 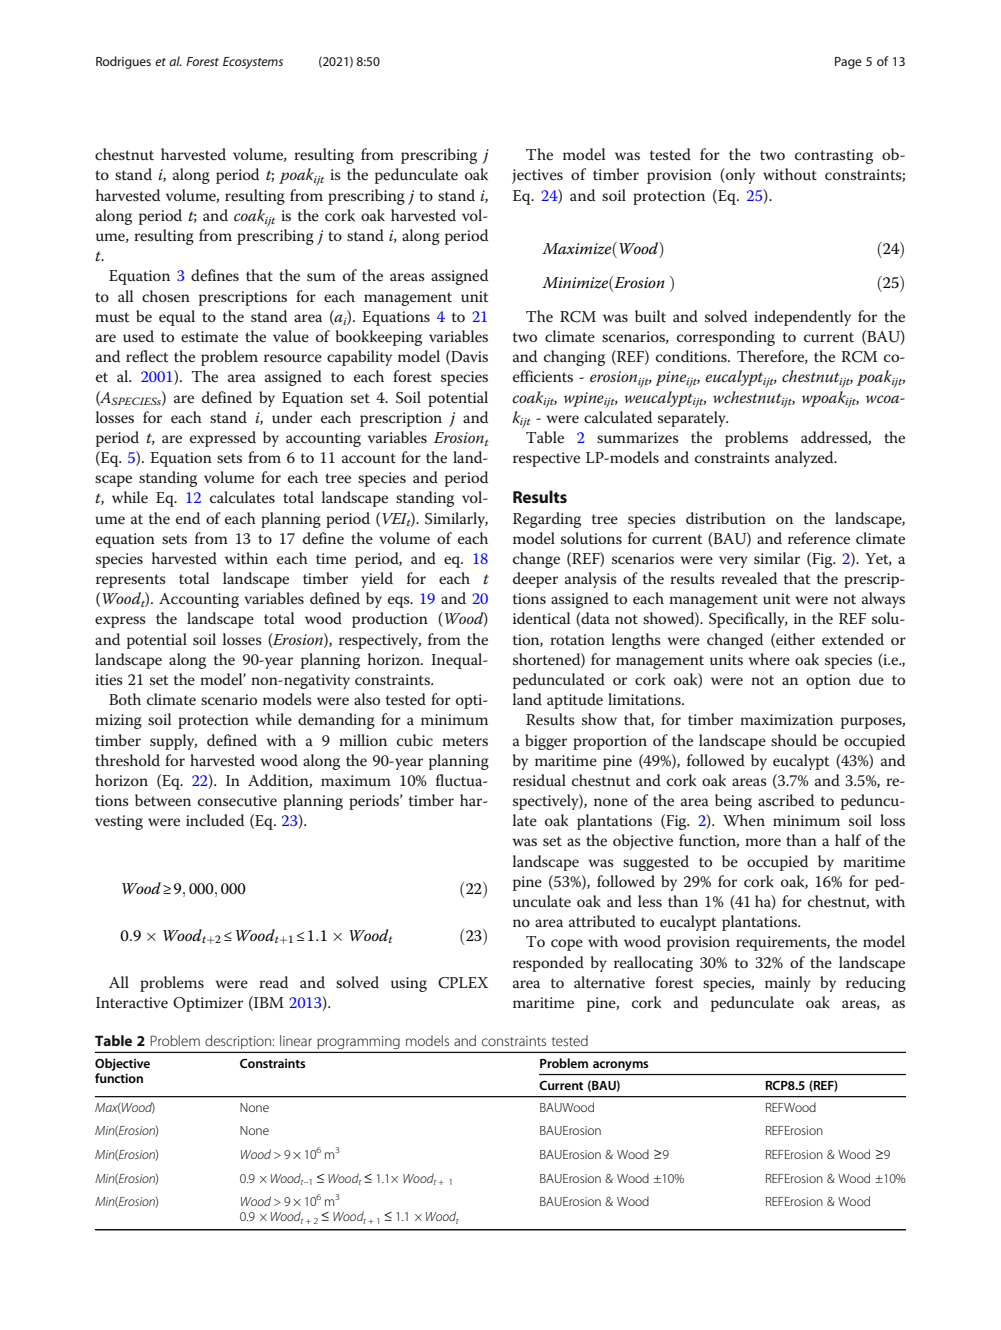 What do you see at coordinates (749, 578) in the screenshot?
I see `revealed` at bounding box center [749, 578].
